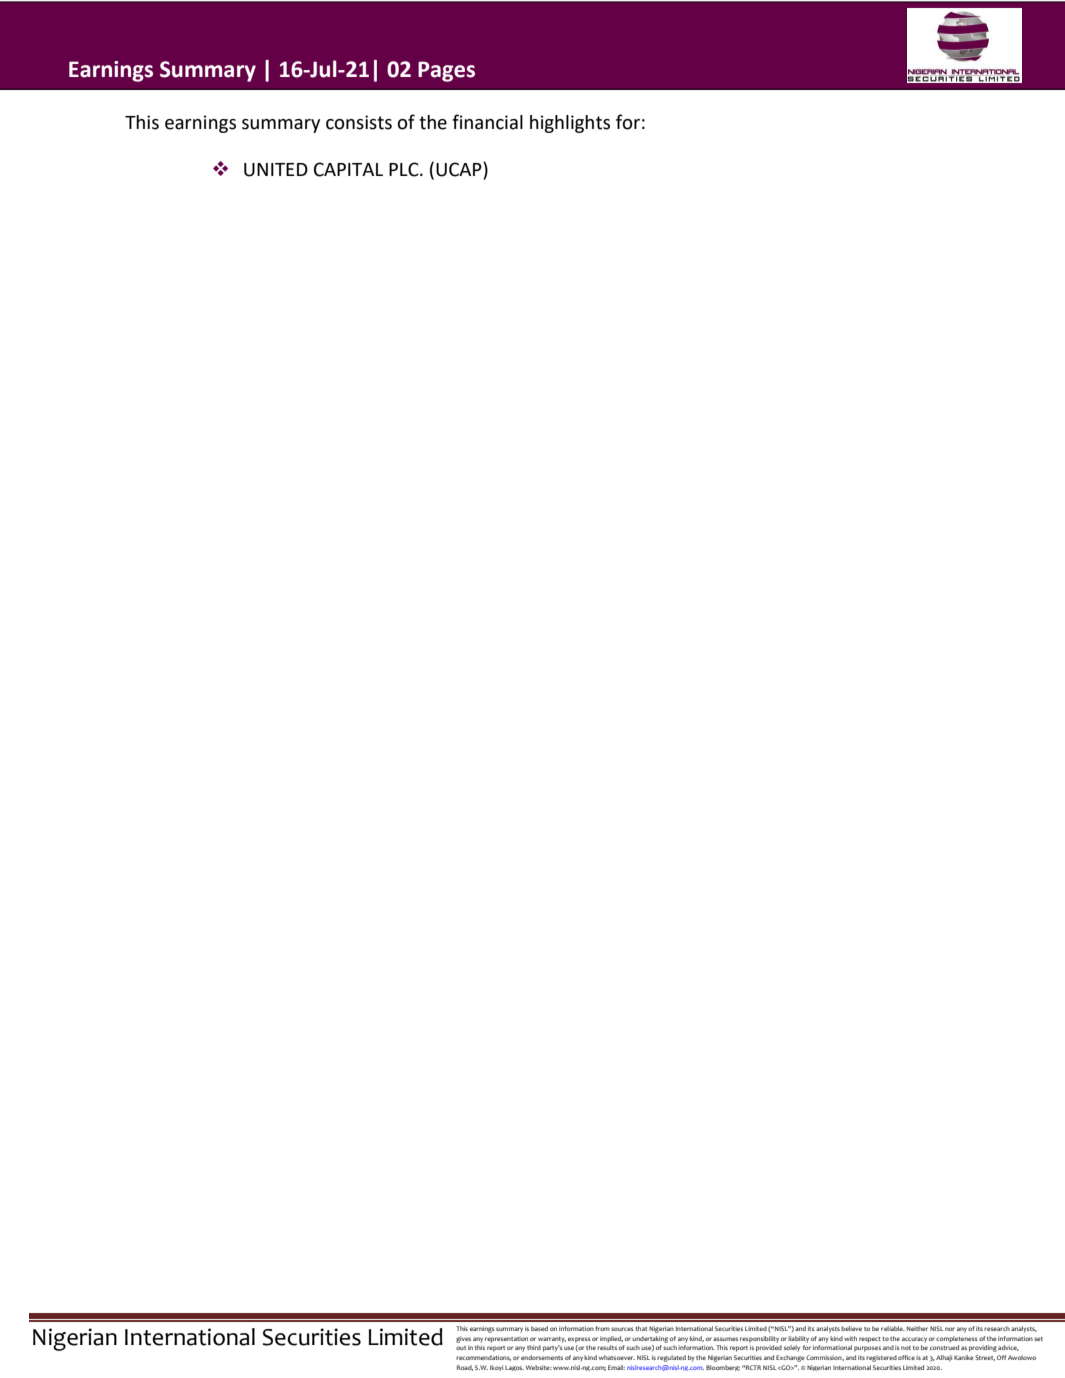 The height and width of the screenshot is (1378, 1065). Describe the element at coordinates (461, 1348) in the screenshot. I see `out` at that location.
